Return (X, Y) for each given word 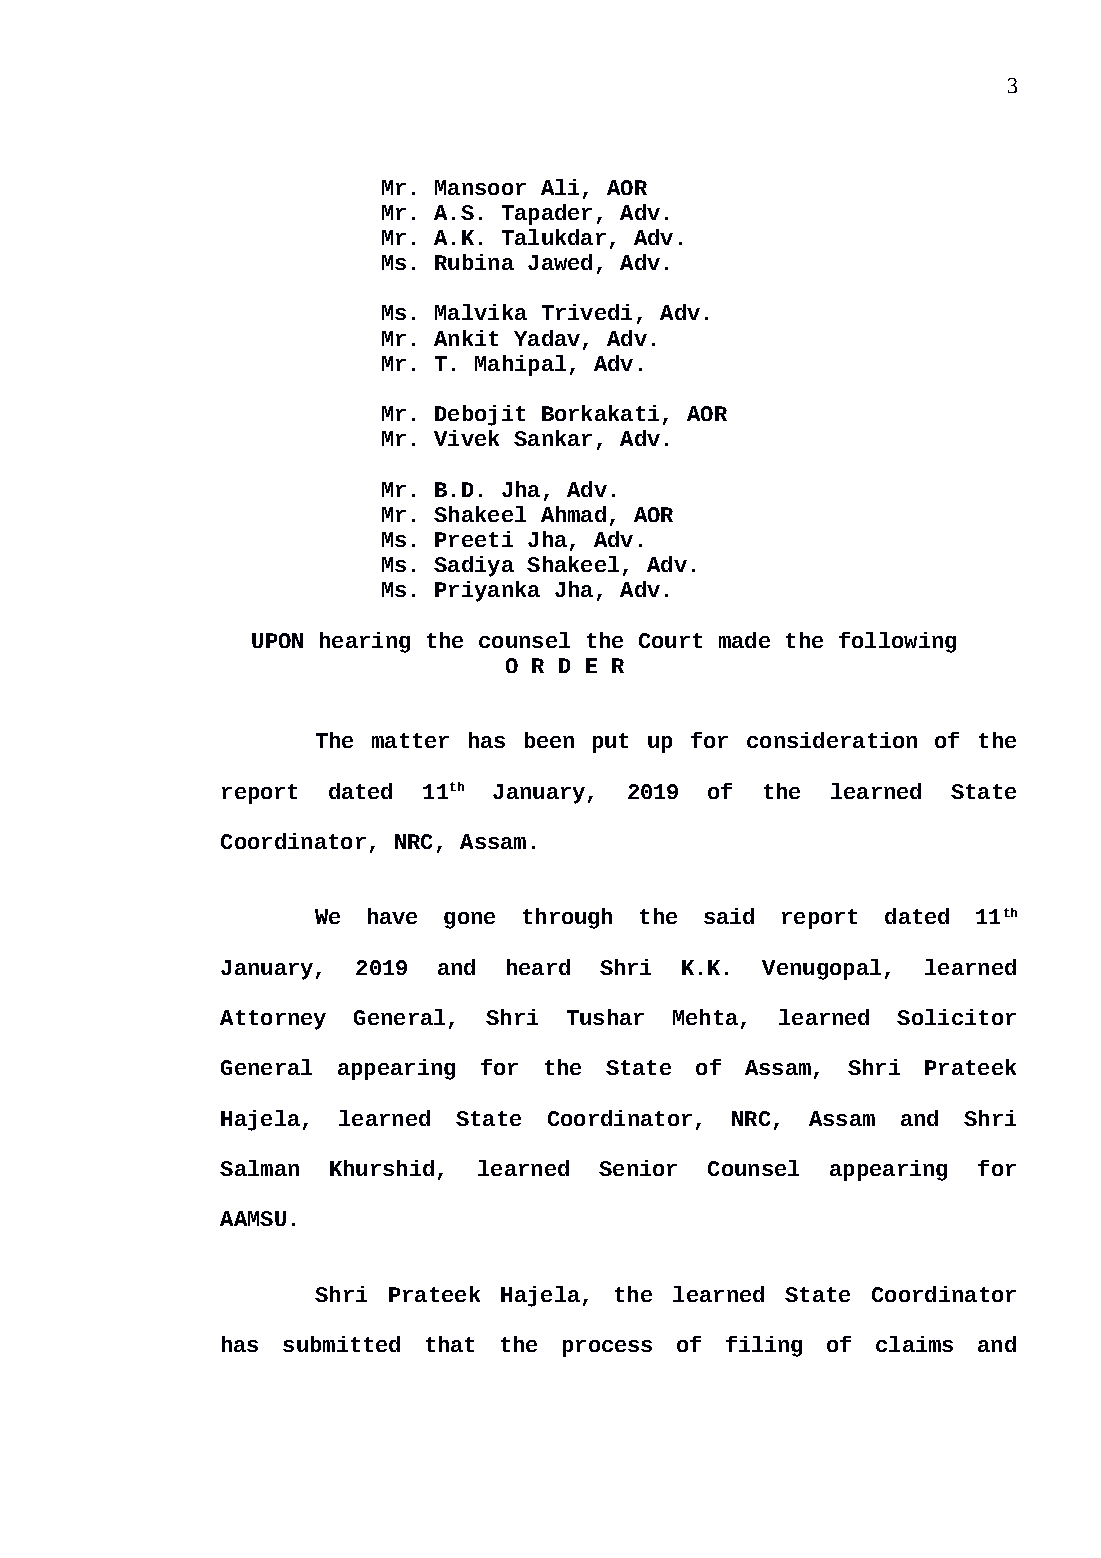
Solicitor (956, 1017)
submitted (341, 1344)
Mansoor (480, 187)
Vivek (466, 438)
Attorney (273, 1020)
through (567, 918)
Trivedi (587, 312)
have (392, 916)
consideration (832, 740)
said (729, 916)
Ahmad (573, 514)
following (897, 642)
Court (670, 640)
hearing (365, 642)
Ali (560, 187)
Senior (638, 1168)
